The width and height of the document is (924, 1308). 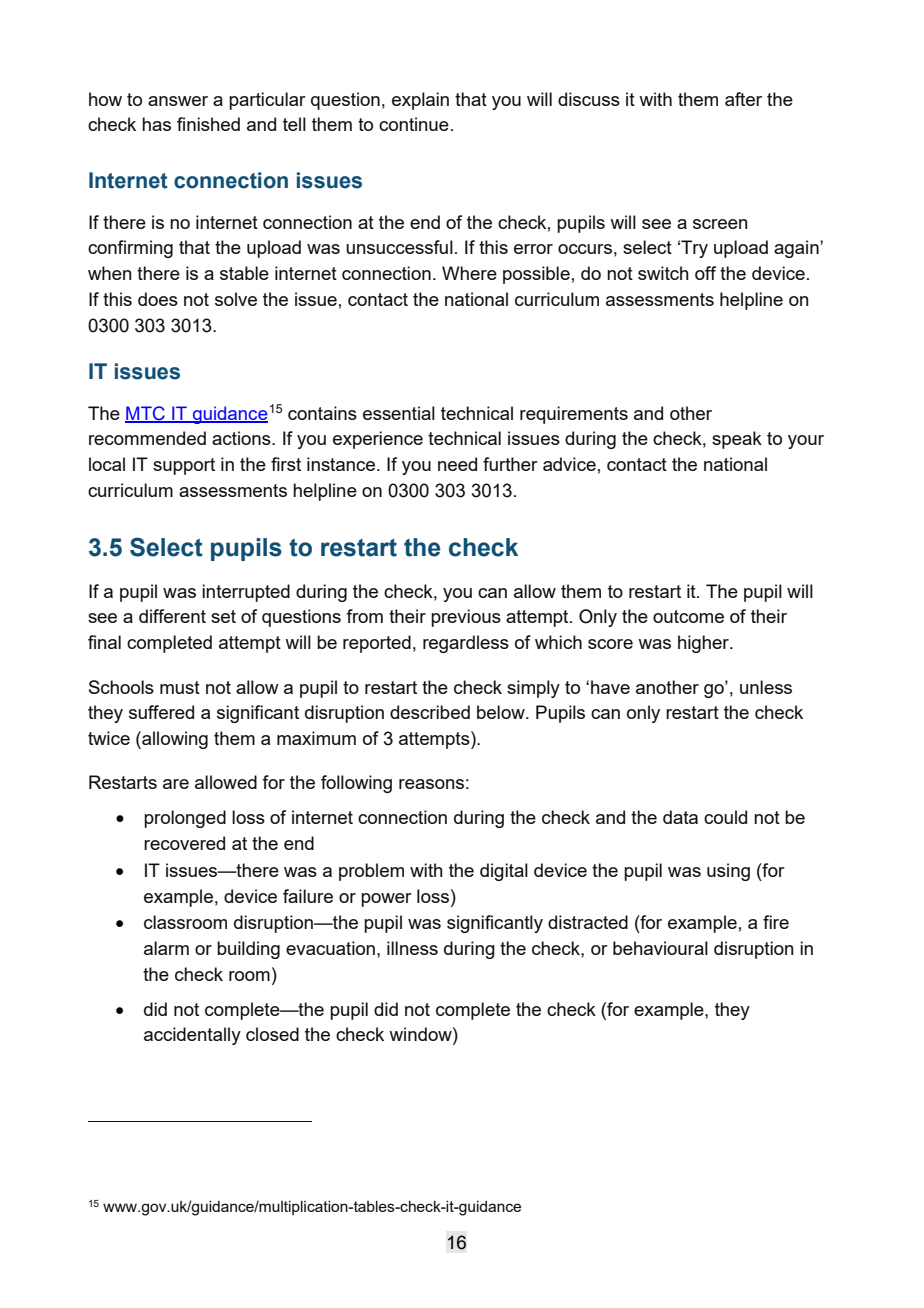 What do you see at coordinates (430, 712) in the document?
I see `described` at bounding box center [430, 712].
